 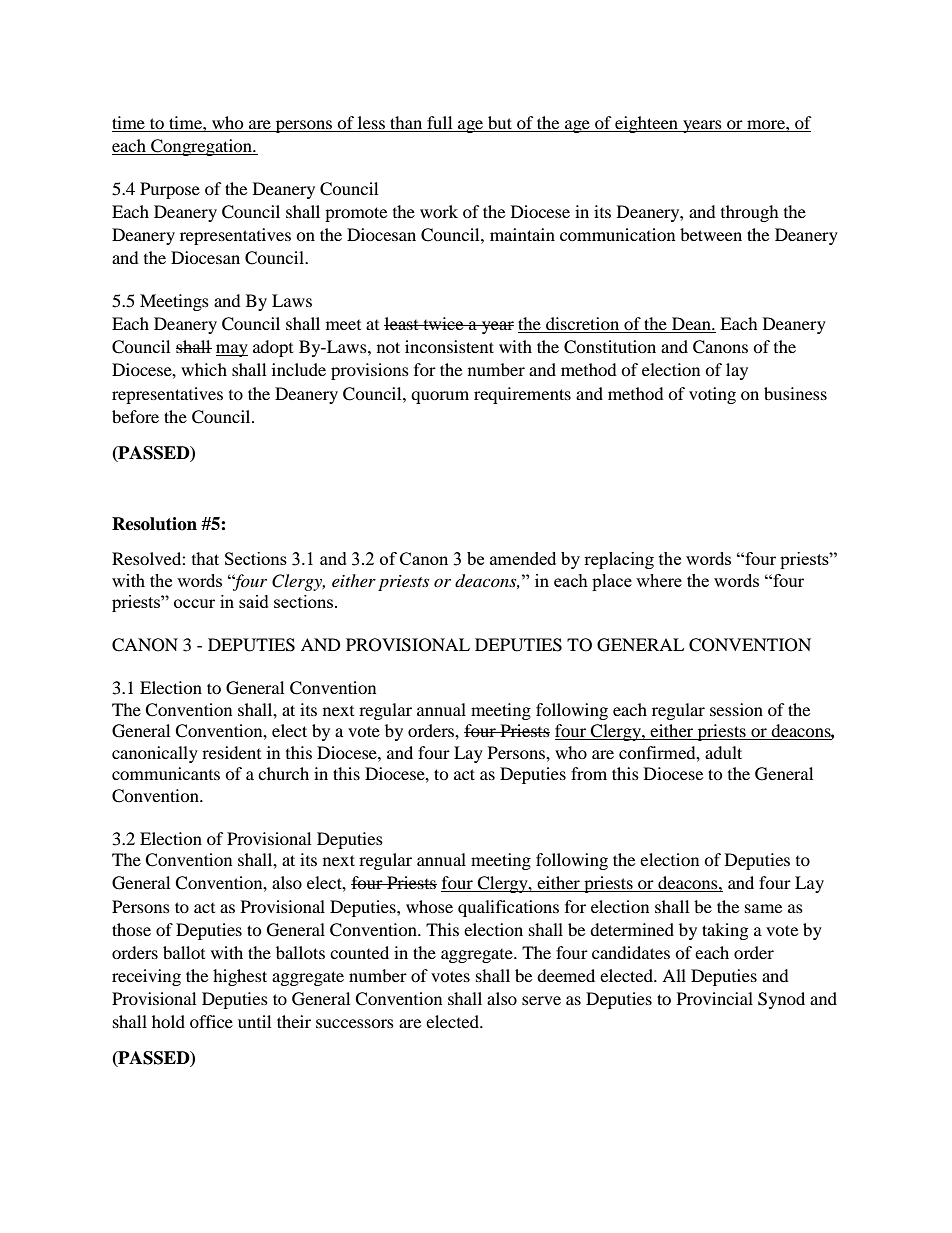 What do you see at coordinates (541, 1000) in the screenshot?
I see `serve` at bounding box center [541, 1000].
